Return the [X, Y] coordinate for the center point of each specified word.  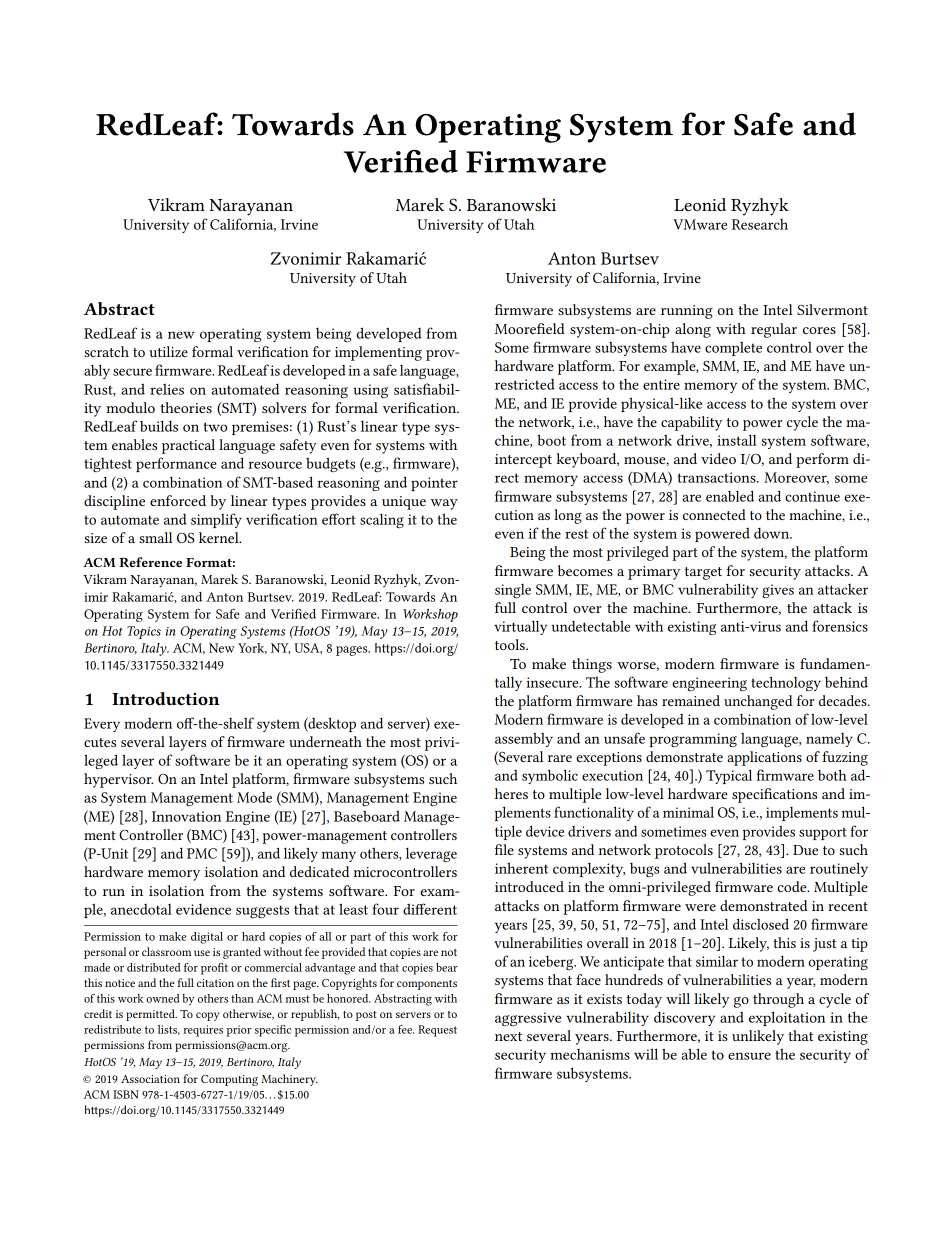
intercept [523, 461]
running [687, 312]
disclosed [761, 924]
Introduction [166, 698]
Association [150, 1079]
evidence [203, 909]
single [513, 591]
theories [186, 407]
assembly [524, 739]
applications [764, 758]
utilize [168, 351]
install [737, 440]
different [430, 909]
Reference [150, 562]
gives [778, 591]
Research [760, 224]
